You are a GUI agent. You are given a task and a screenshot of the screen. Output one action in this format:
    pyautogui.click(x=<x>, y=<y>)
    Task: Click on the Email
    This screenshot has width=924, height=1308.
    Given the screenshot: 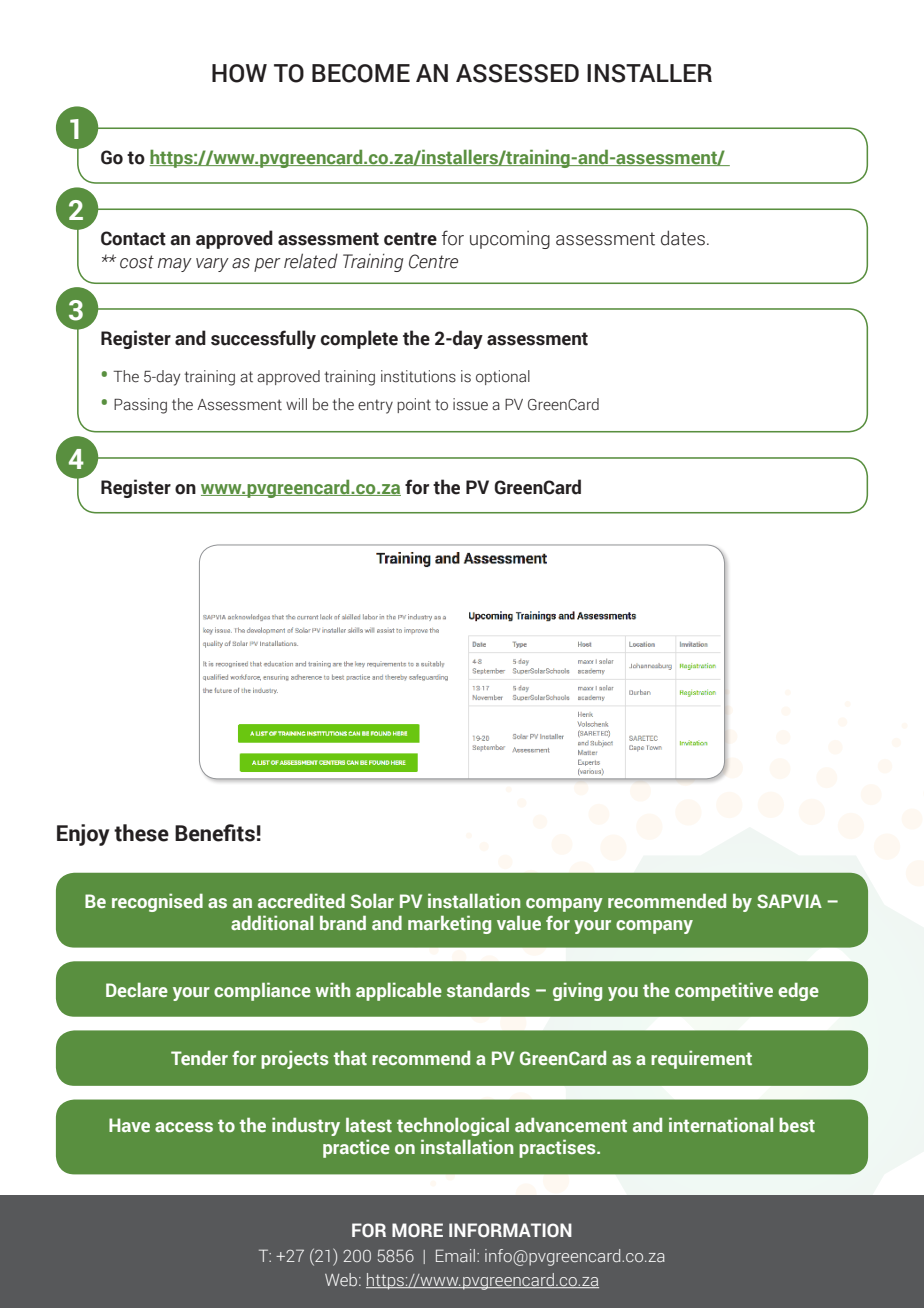 What is the action you would take?
    pyautogui.click(x=457, y=1255)
